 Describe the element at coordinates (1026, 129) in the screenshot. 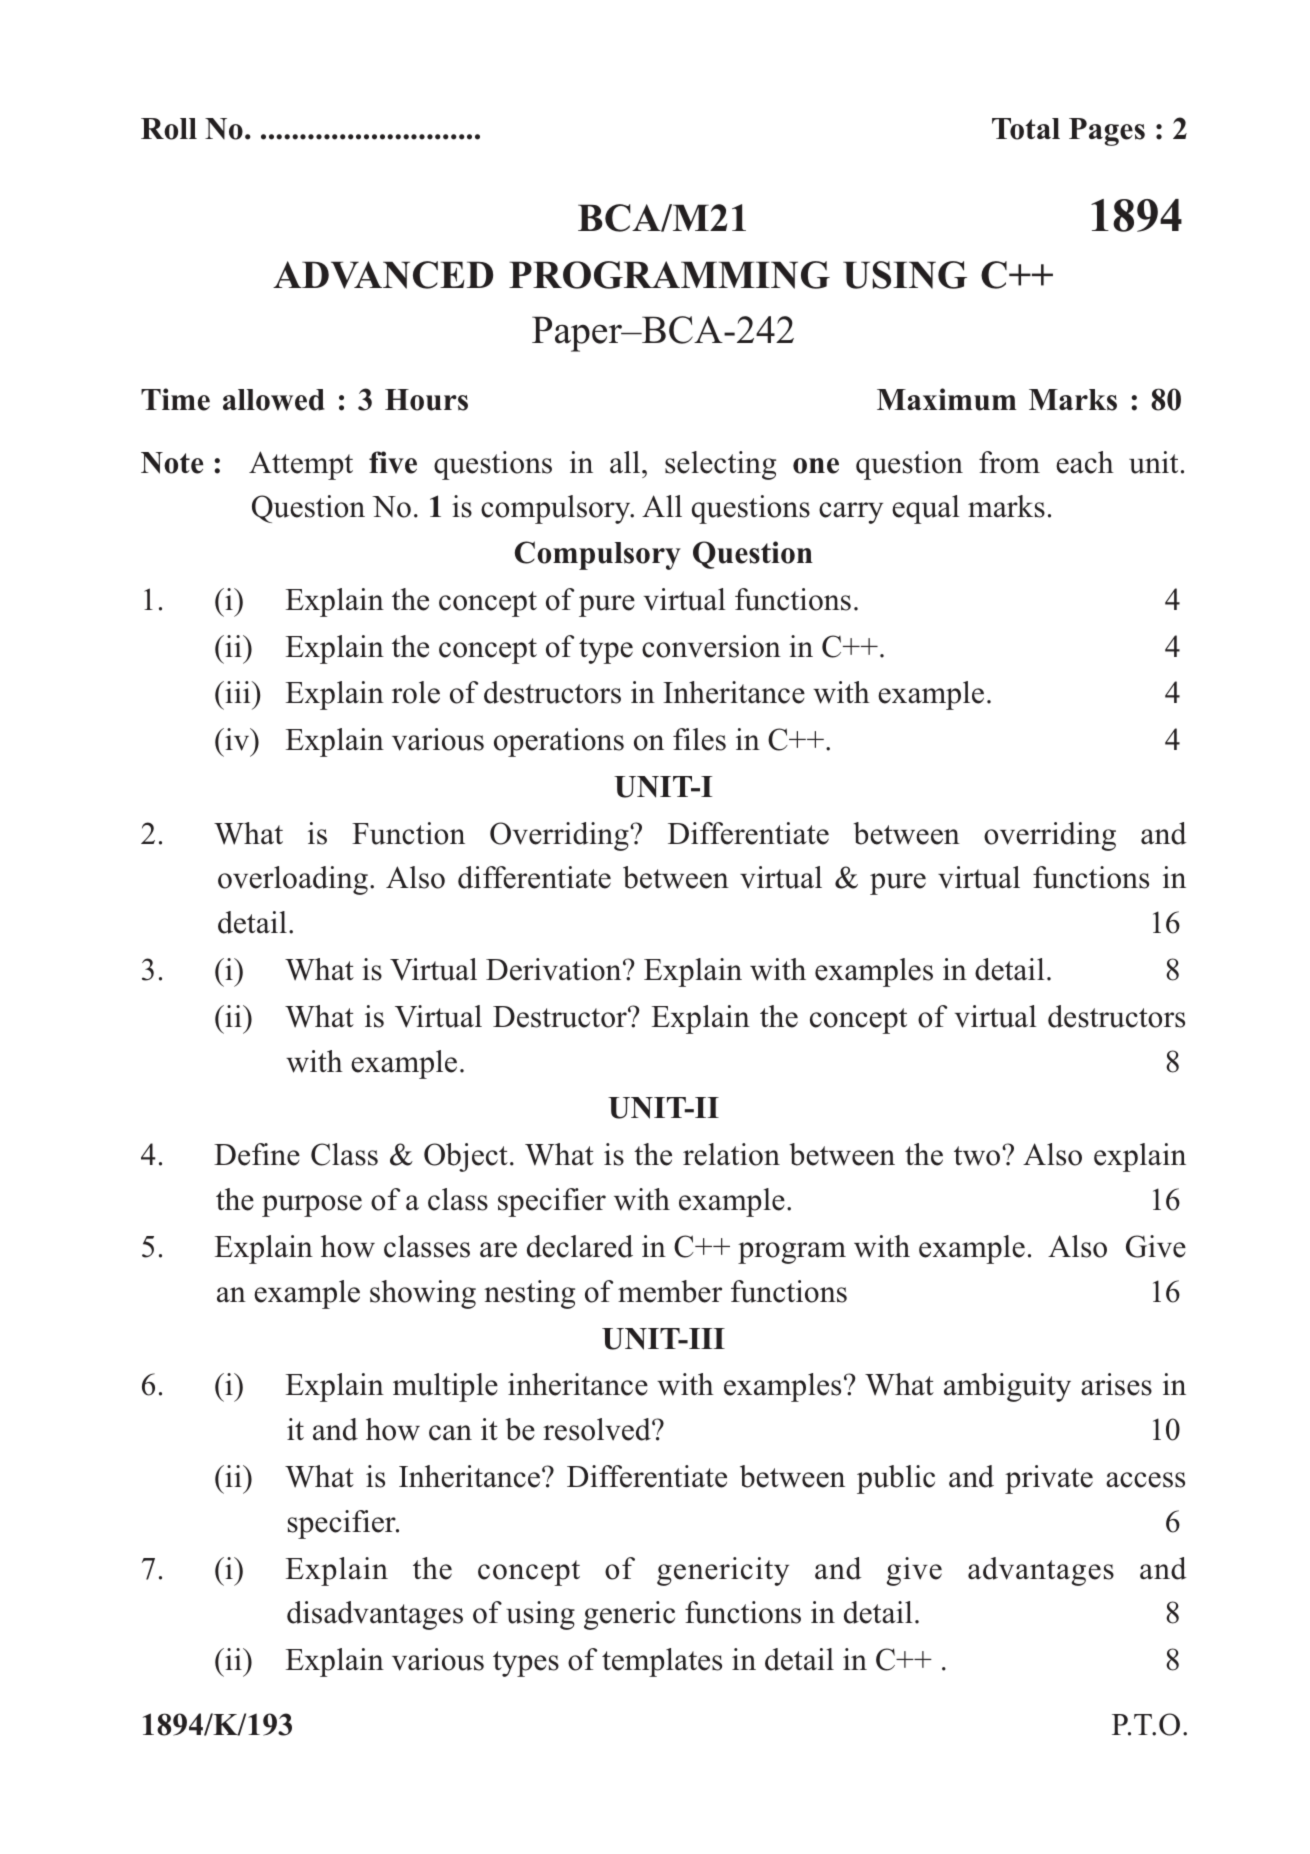

I see `Total` at that location.
